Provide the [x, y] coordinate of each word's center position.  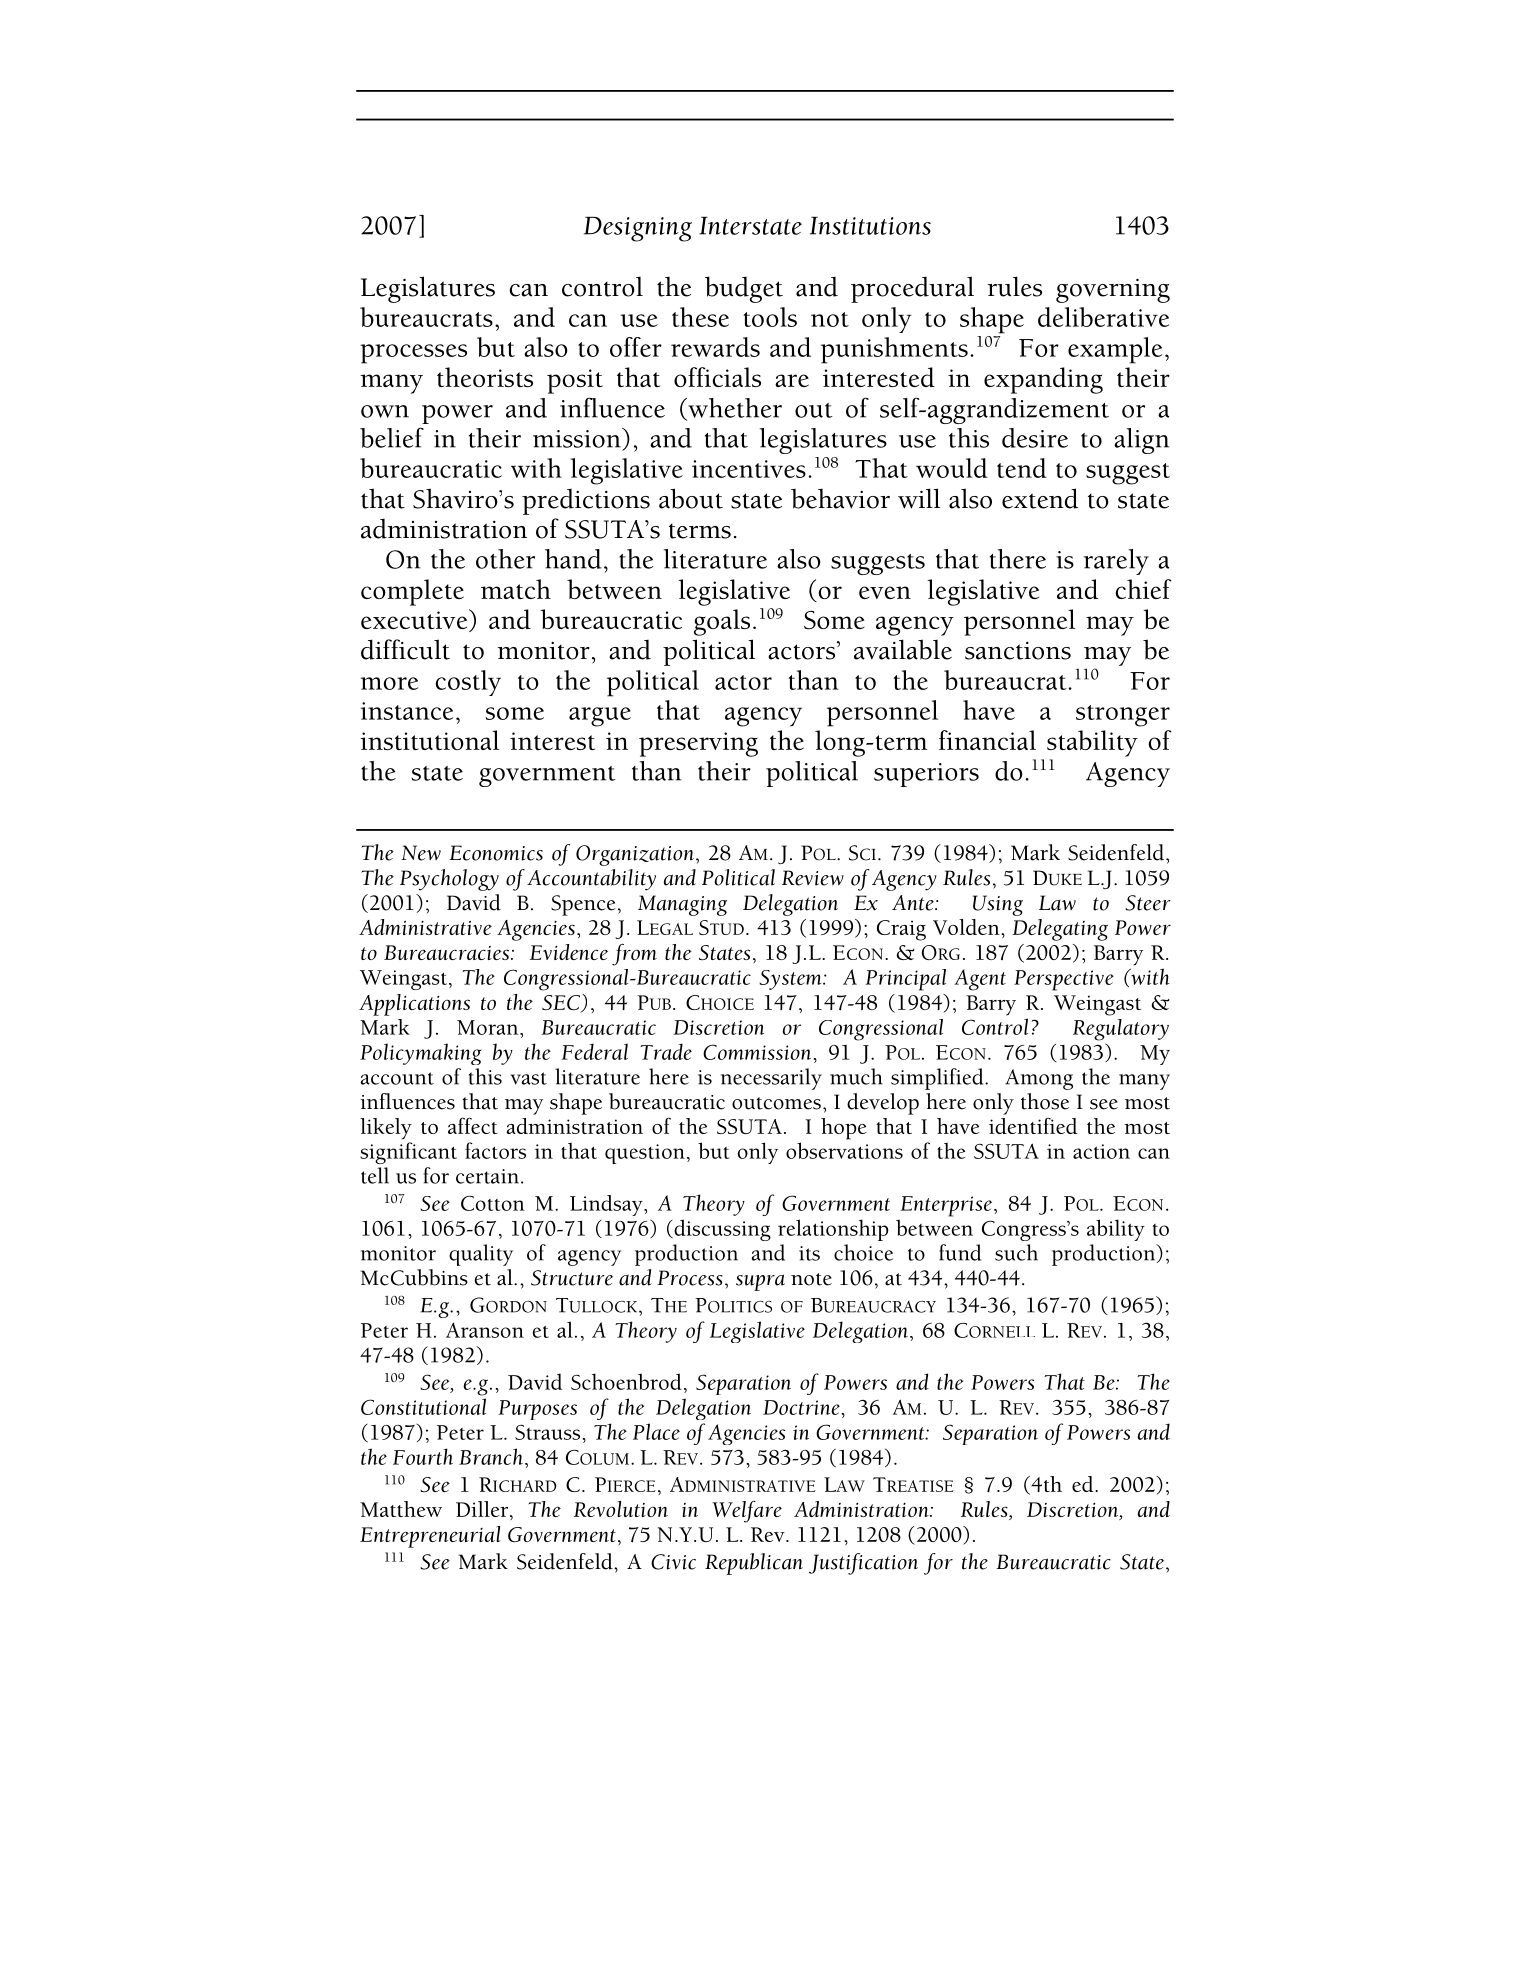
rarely [1116, 562]
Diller [483, 1510]
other [505, 559]
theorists [485, 377]
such [1016, 1252]
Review [813, 878]
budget [744, 289]
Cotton [493, 1203]
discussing [721, 1230]
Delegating [1060, 930]
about [691, 498]
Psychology [449, 880]
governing [1113, 290]
